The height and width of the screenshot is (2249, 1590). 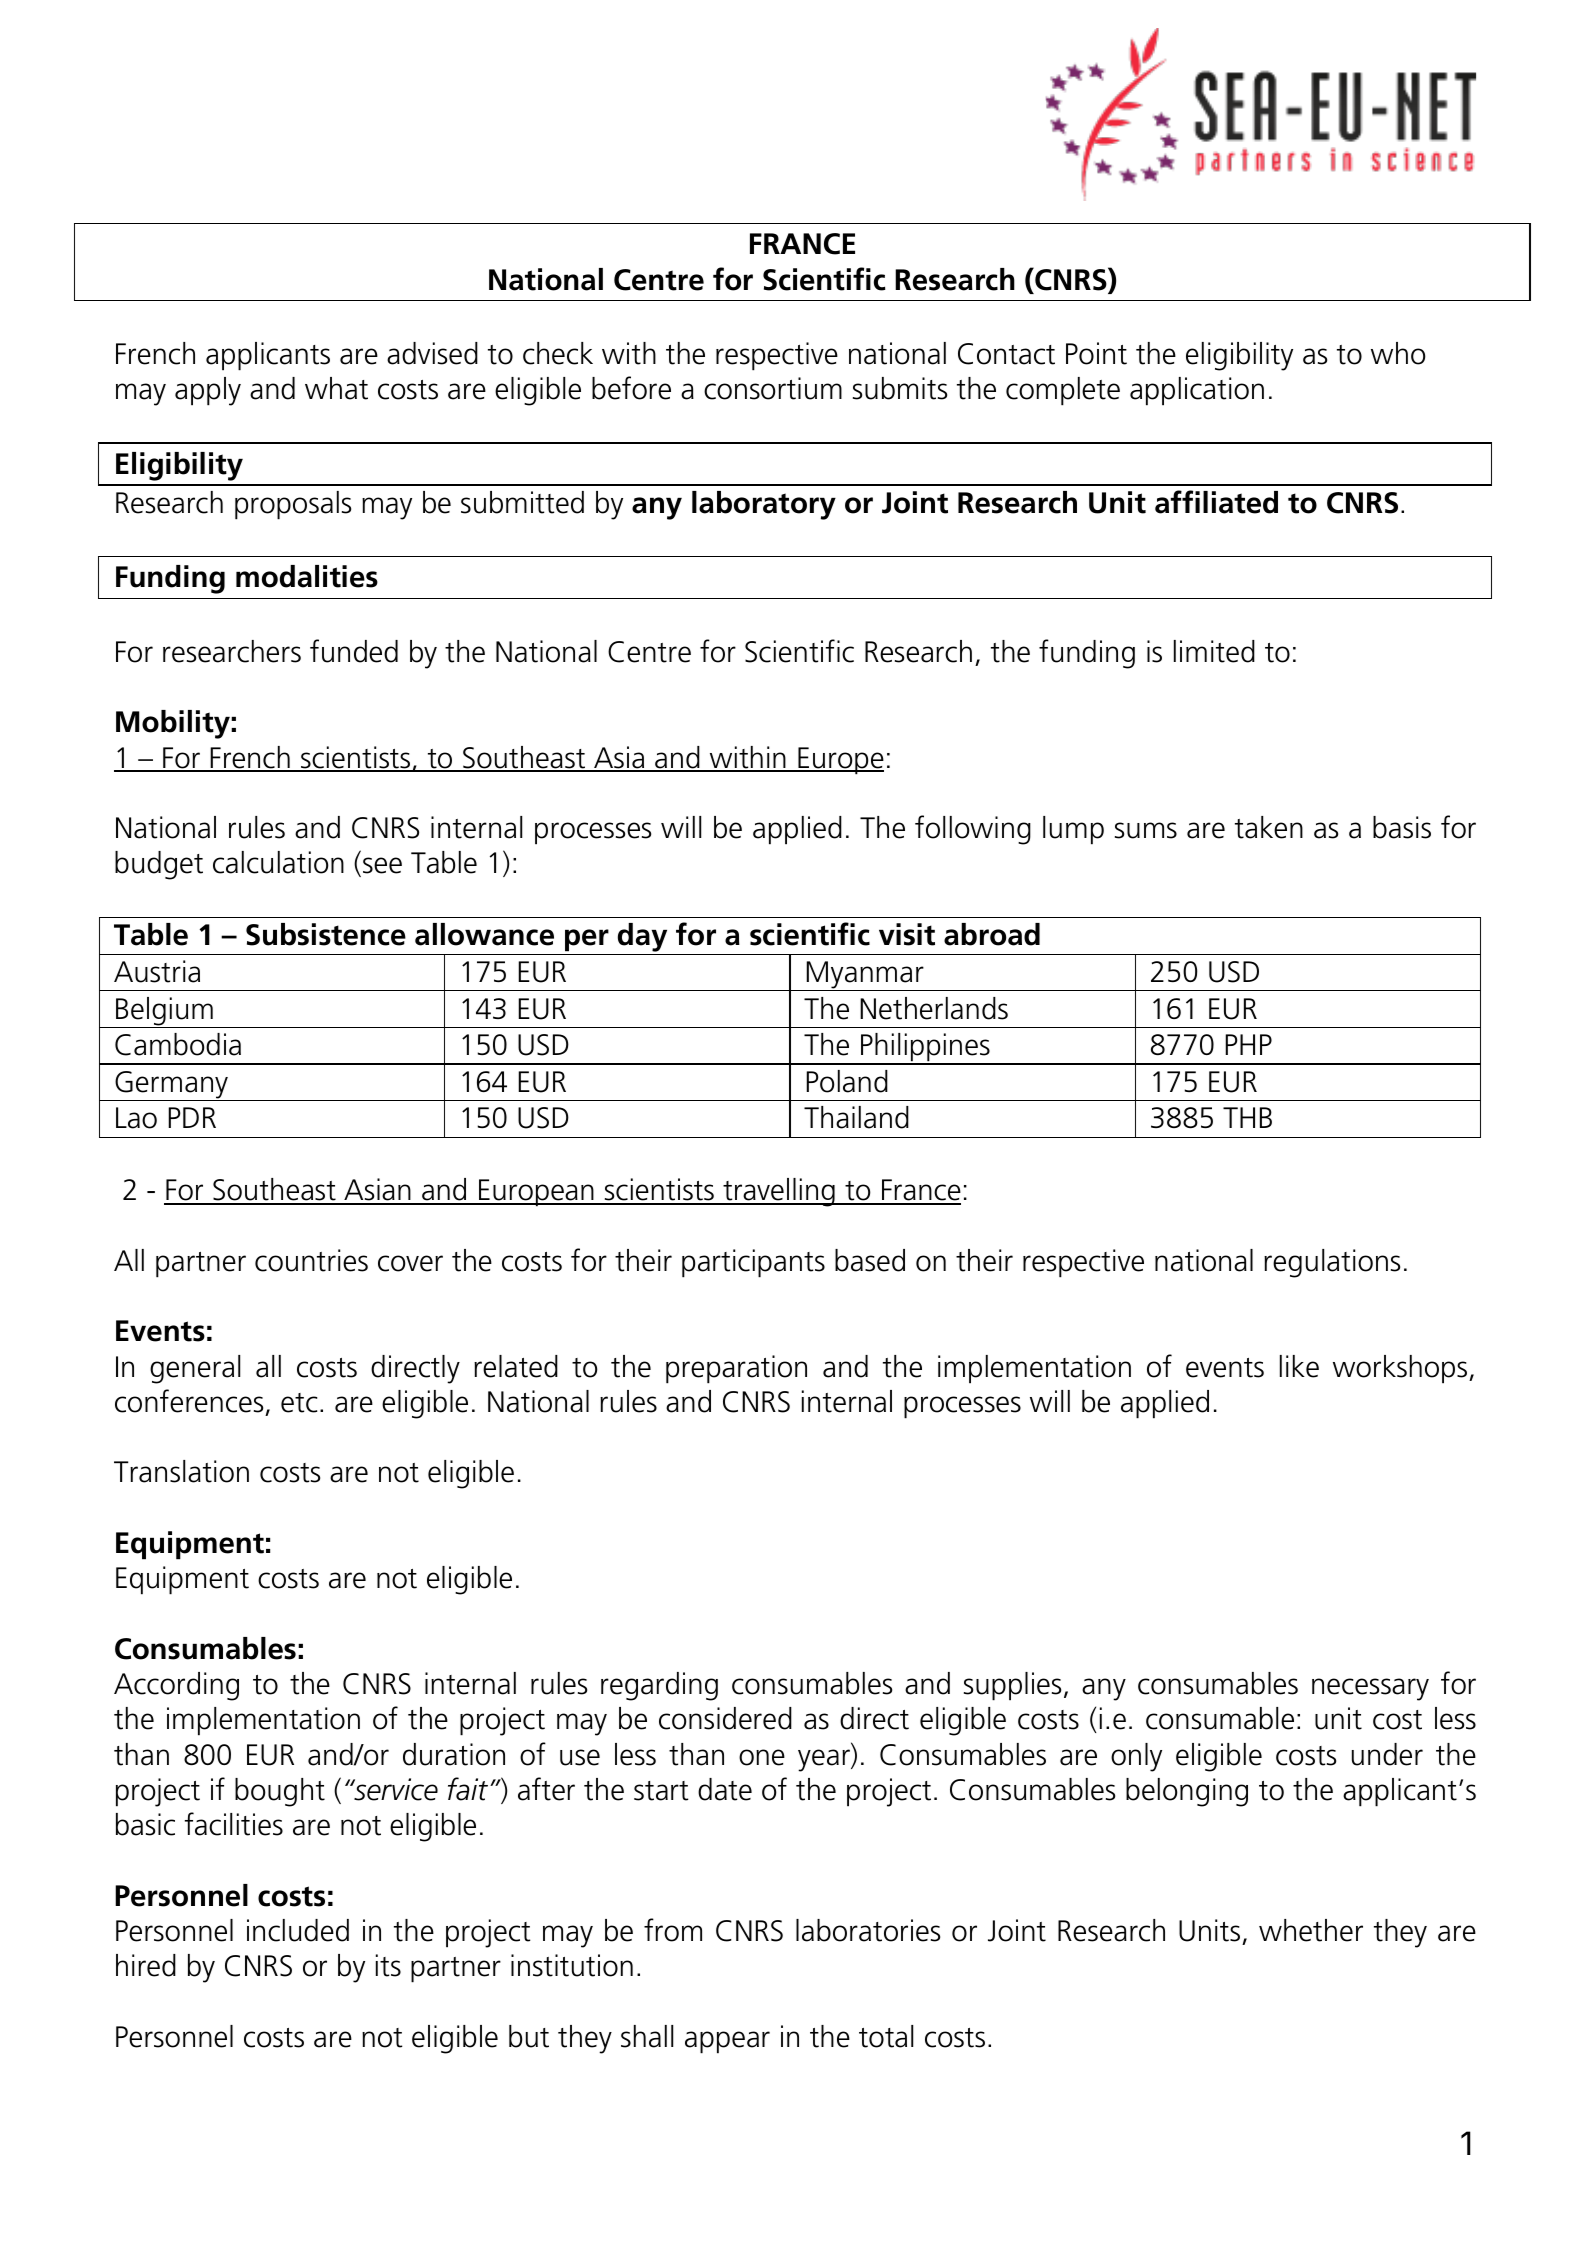 What do you see at coordinates (1311, 1930) in the screenshot?
I see `whether` at bounding box center [1311, 1930].
